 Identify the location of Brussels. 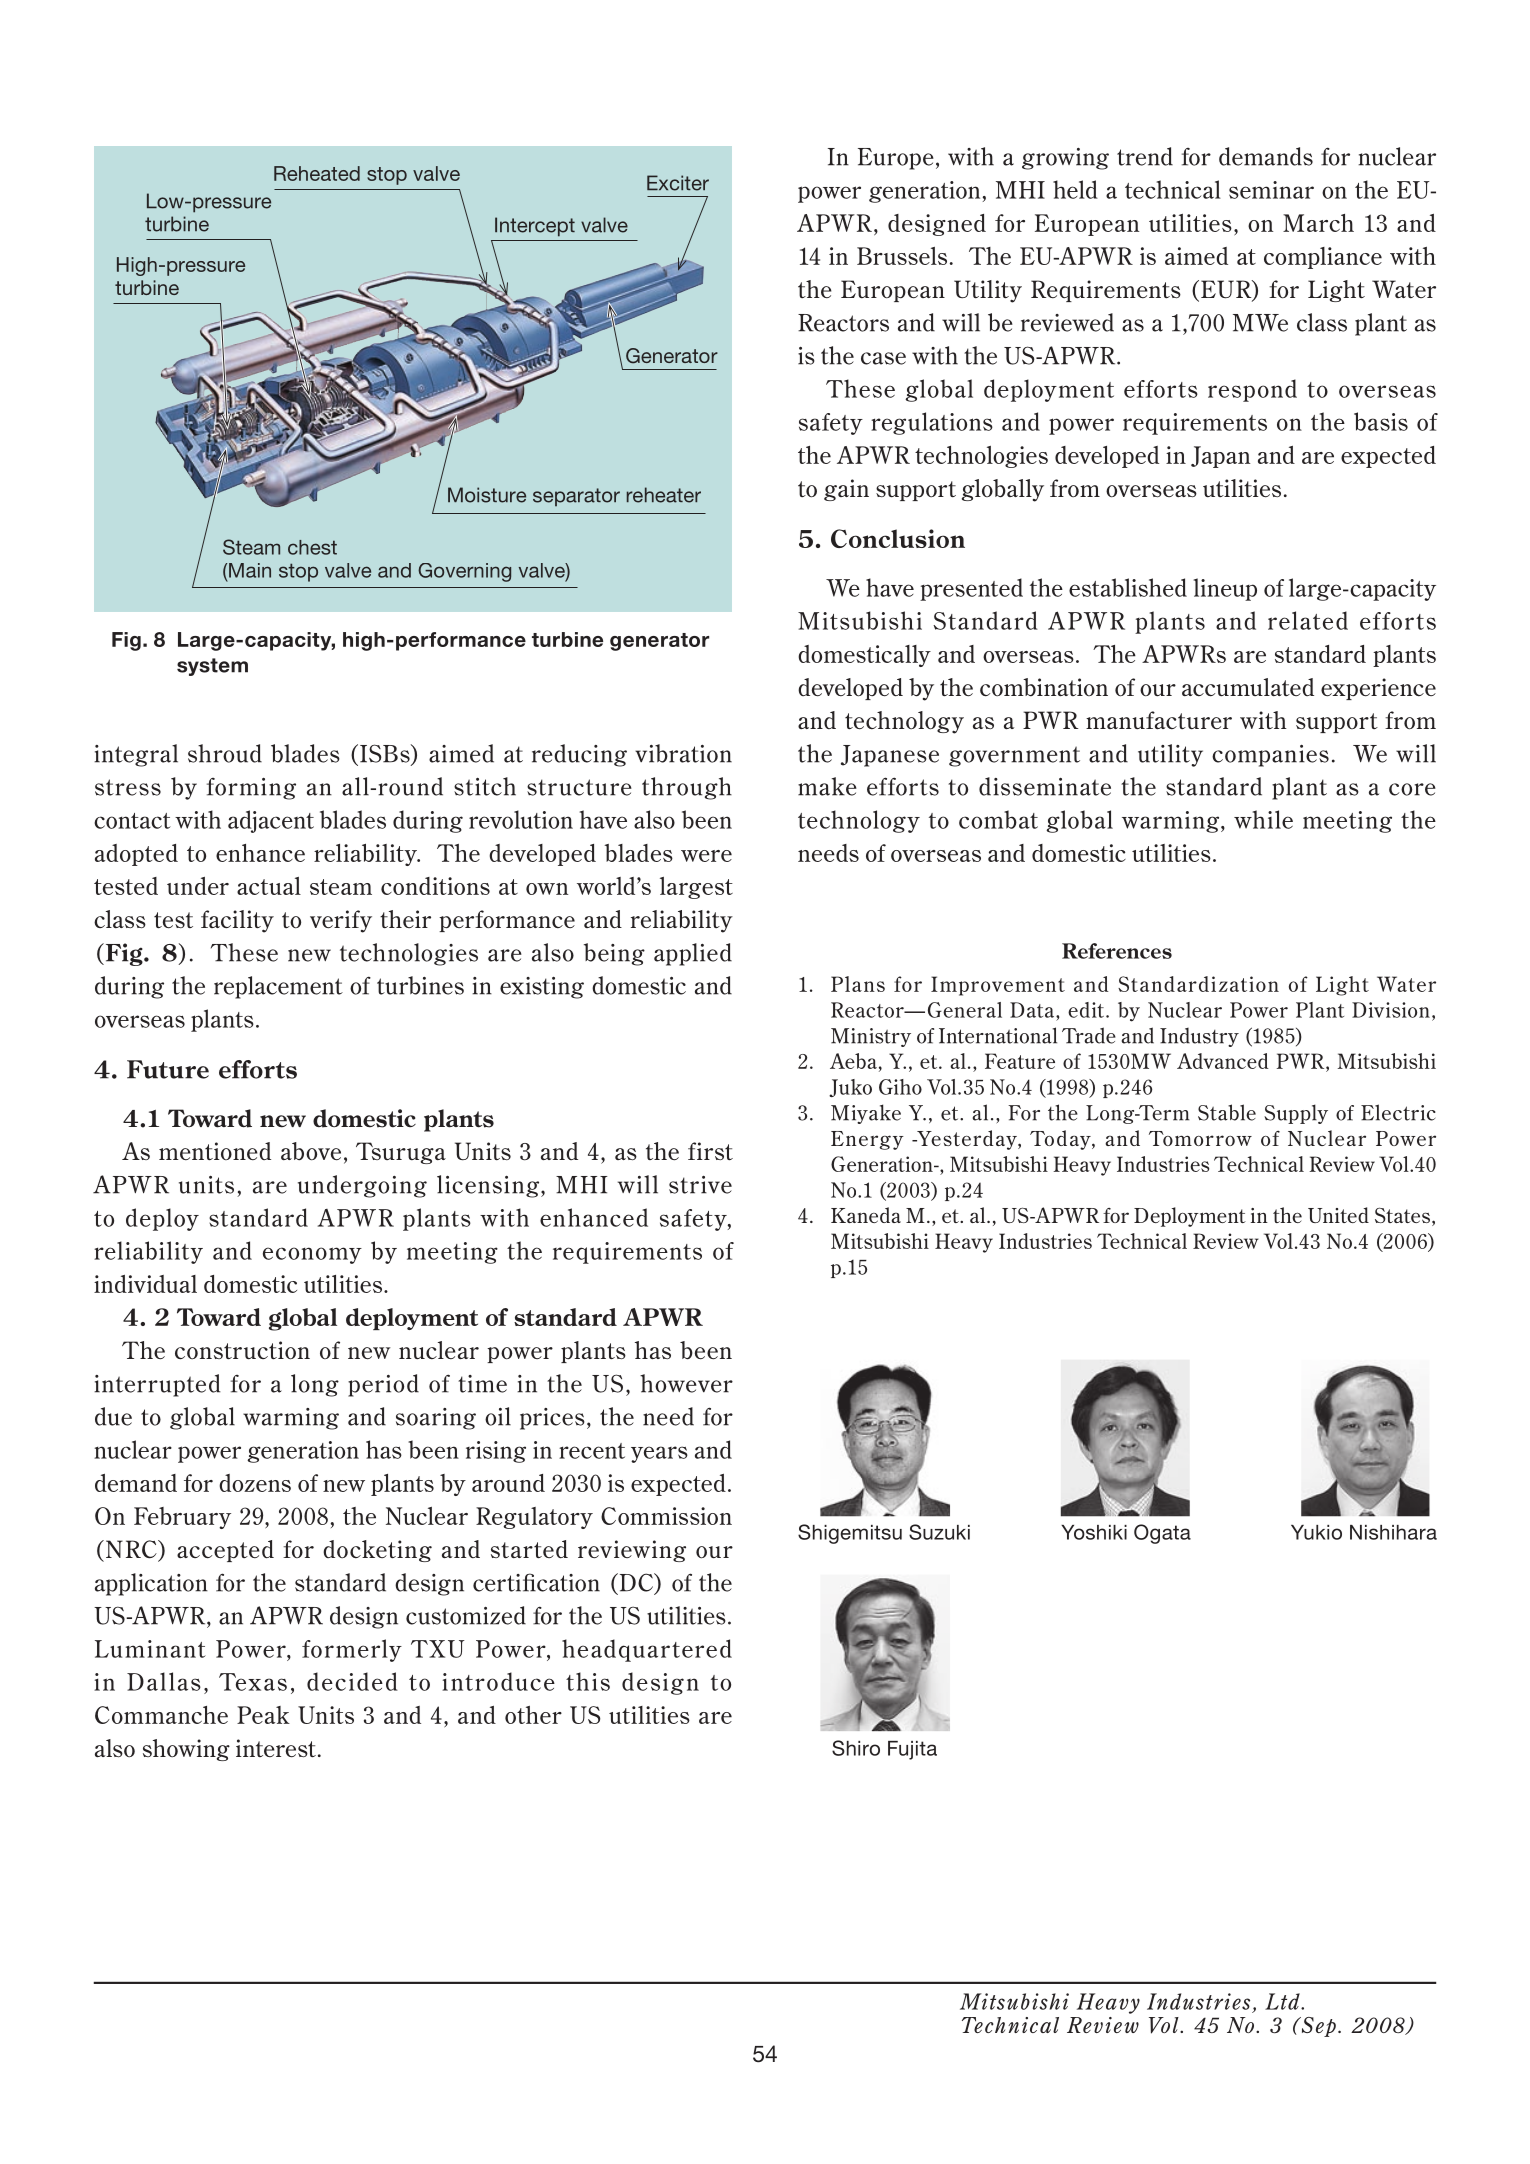
(902, 256).
